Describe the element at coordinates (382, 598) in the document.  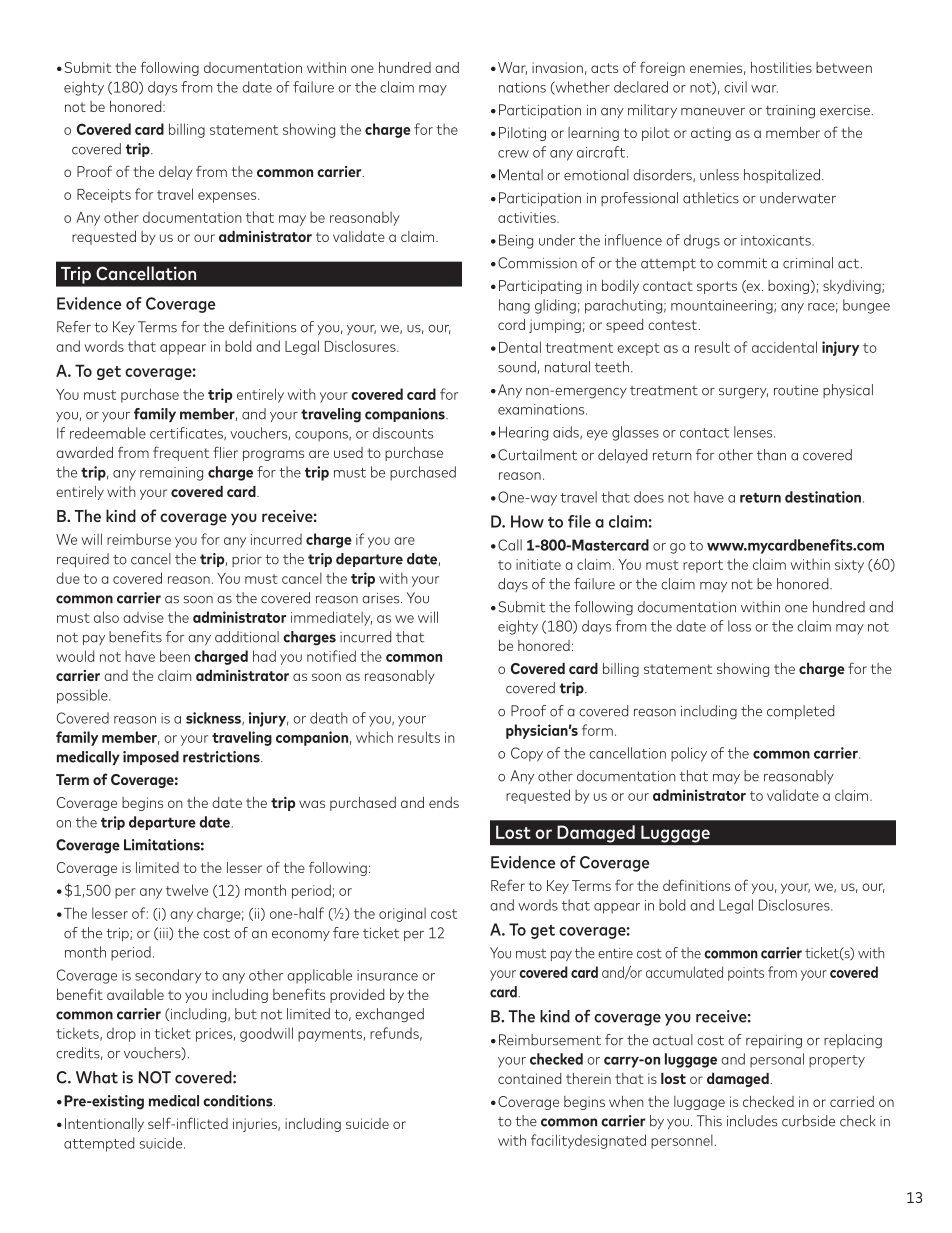
I see `arises` at that location.
